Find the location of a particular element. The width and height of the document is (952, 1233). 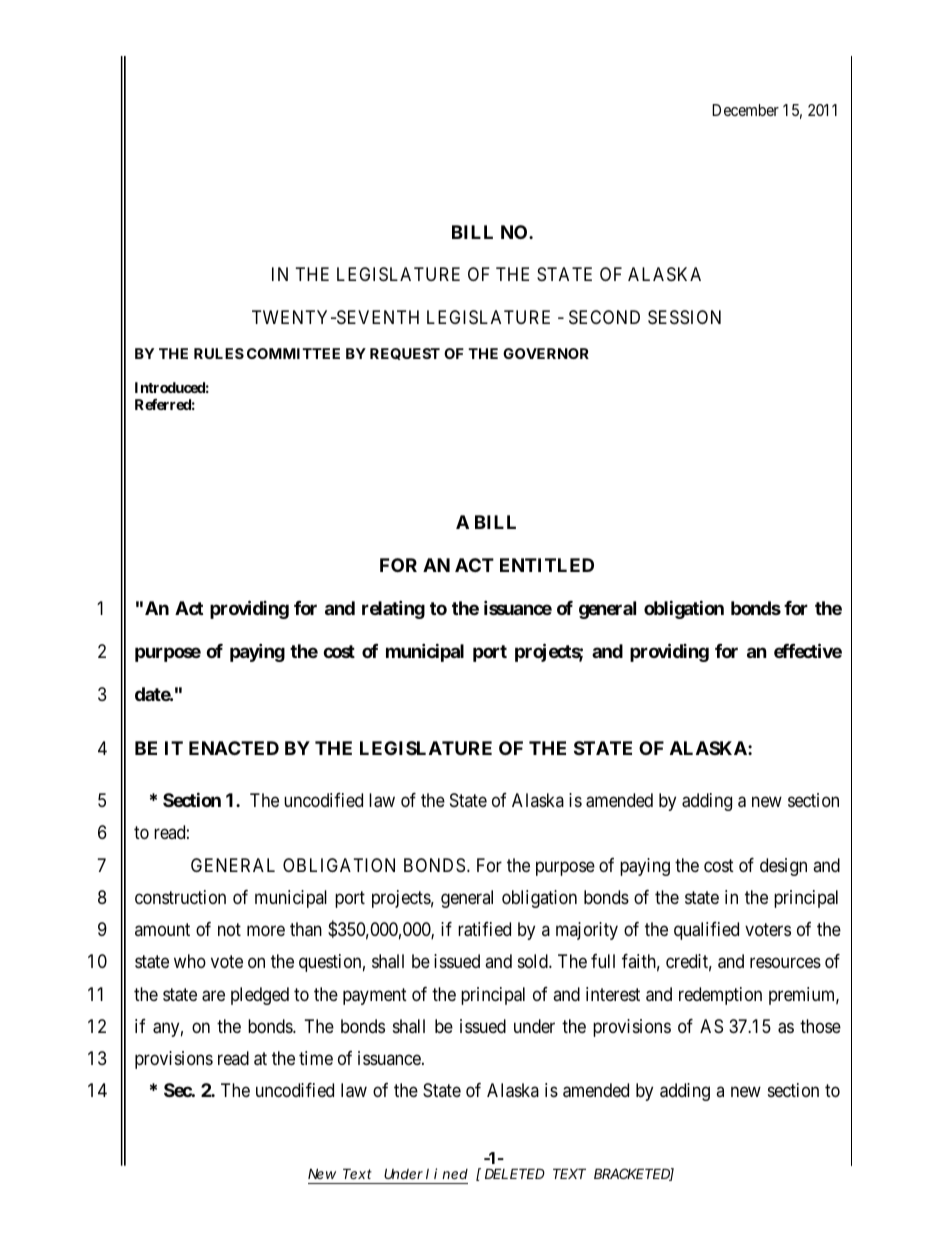

December is located at coordinates (745, 110).
